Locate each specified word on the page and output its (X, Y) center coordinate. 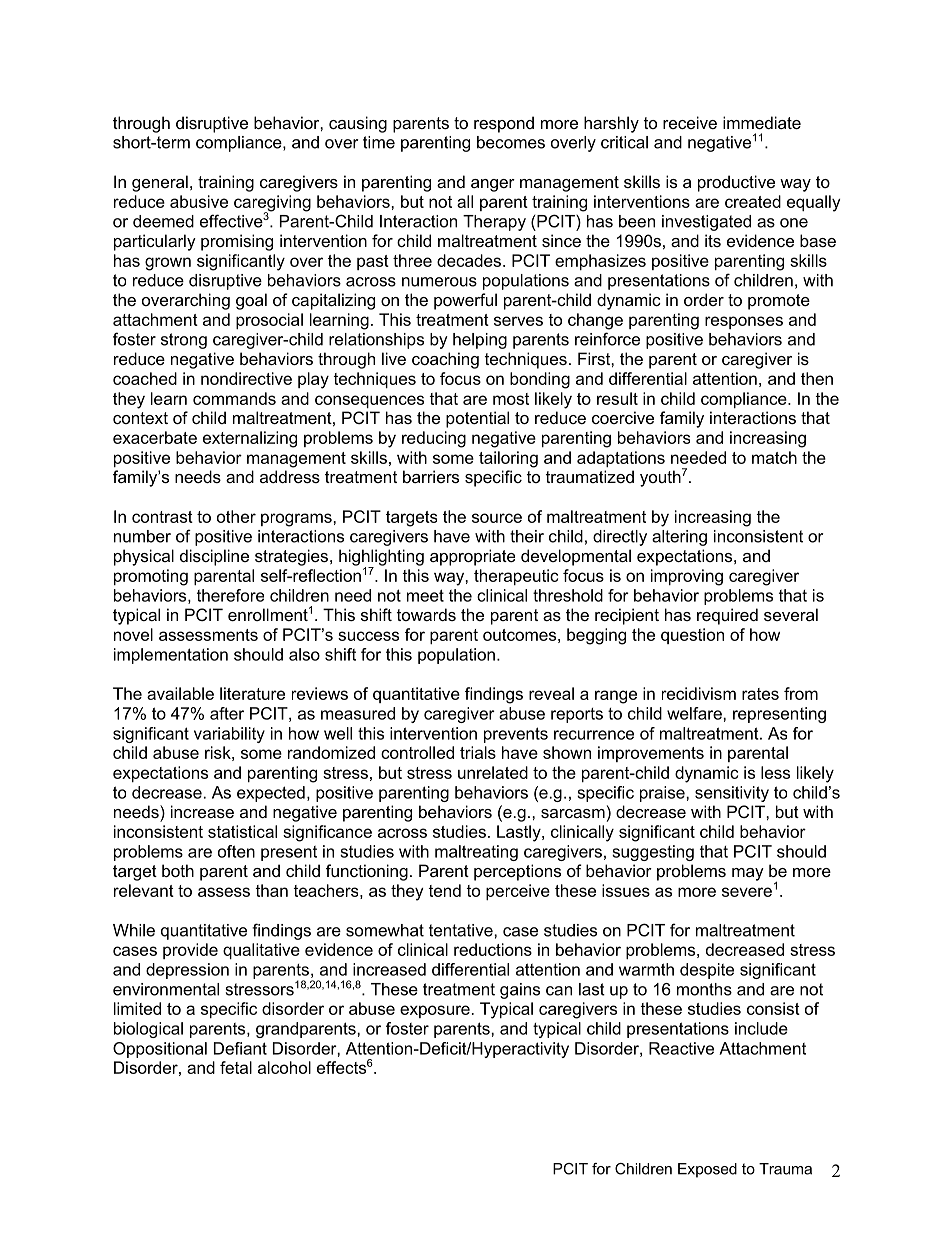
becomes (511, 142)
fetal (236, 1067)
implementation (171, 656)
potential (477, 419)
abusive (199, 201)
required (727, 616)
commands (234, 398)
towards (426, 614)
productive (736, 183)
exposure (435, 1011)
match (774, 457)
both (178, 870)
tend (444, 890)
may (748, 874)
